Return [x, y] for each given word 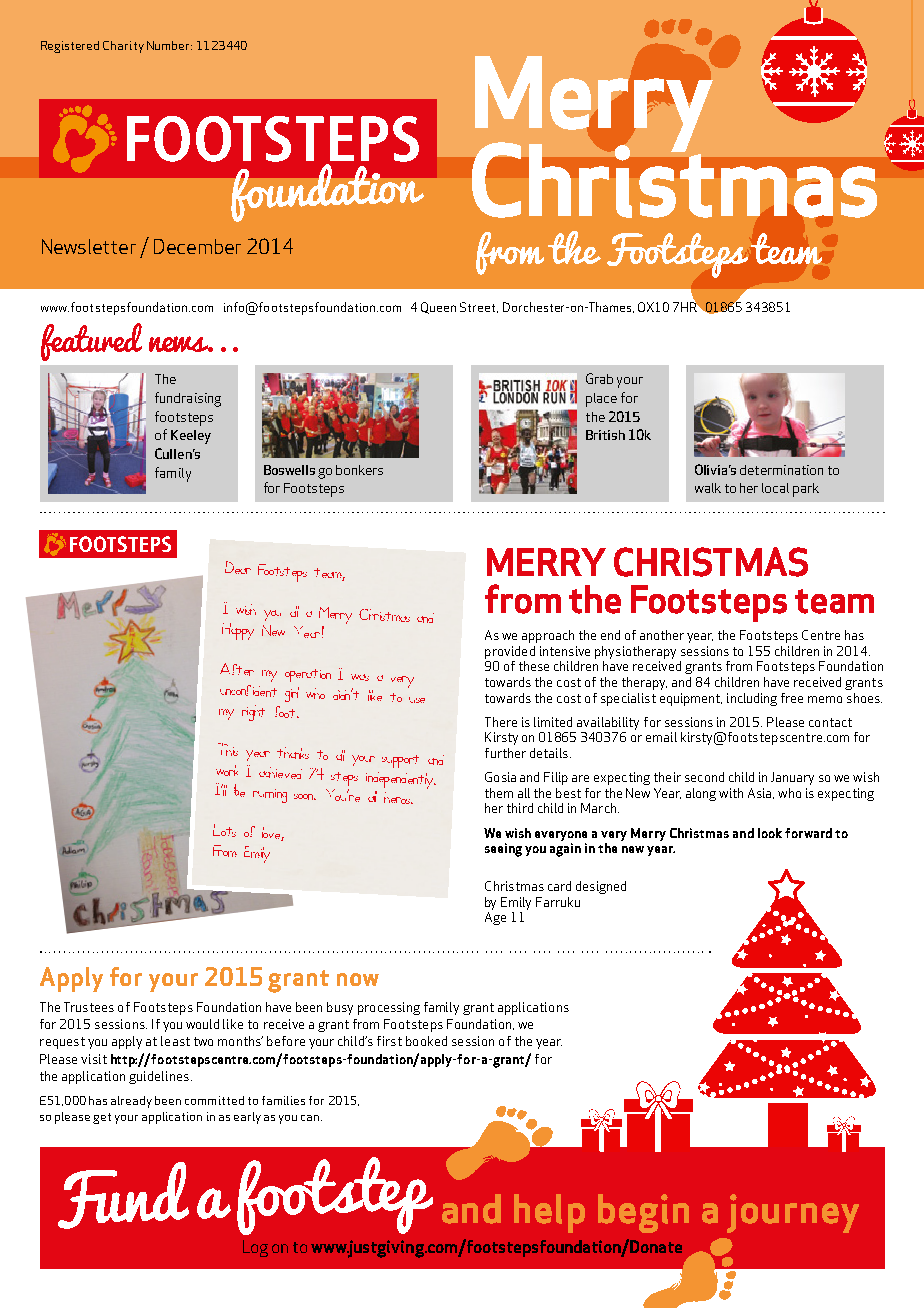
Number [169, 45]
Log [255, 1248]
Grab [599, 378]
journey [793, 1213]
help [549, 1213]
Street [479, 307]
